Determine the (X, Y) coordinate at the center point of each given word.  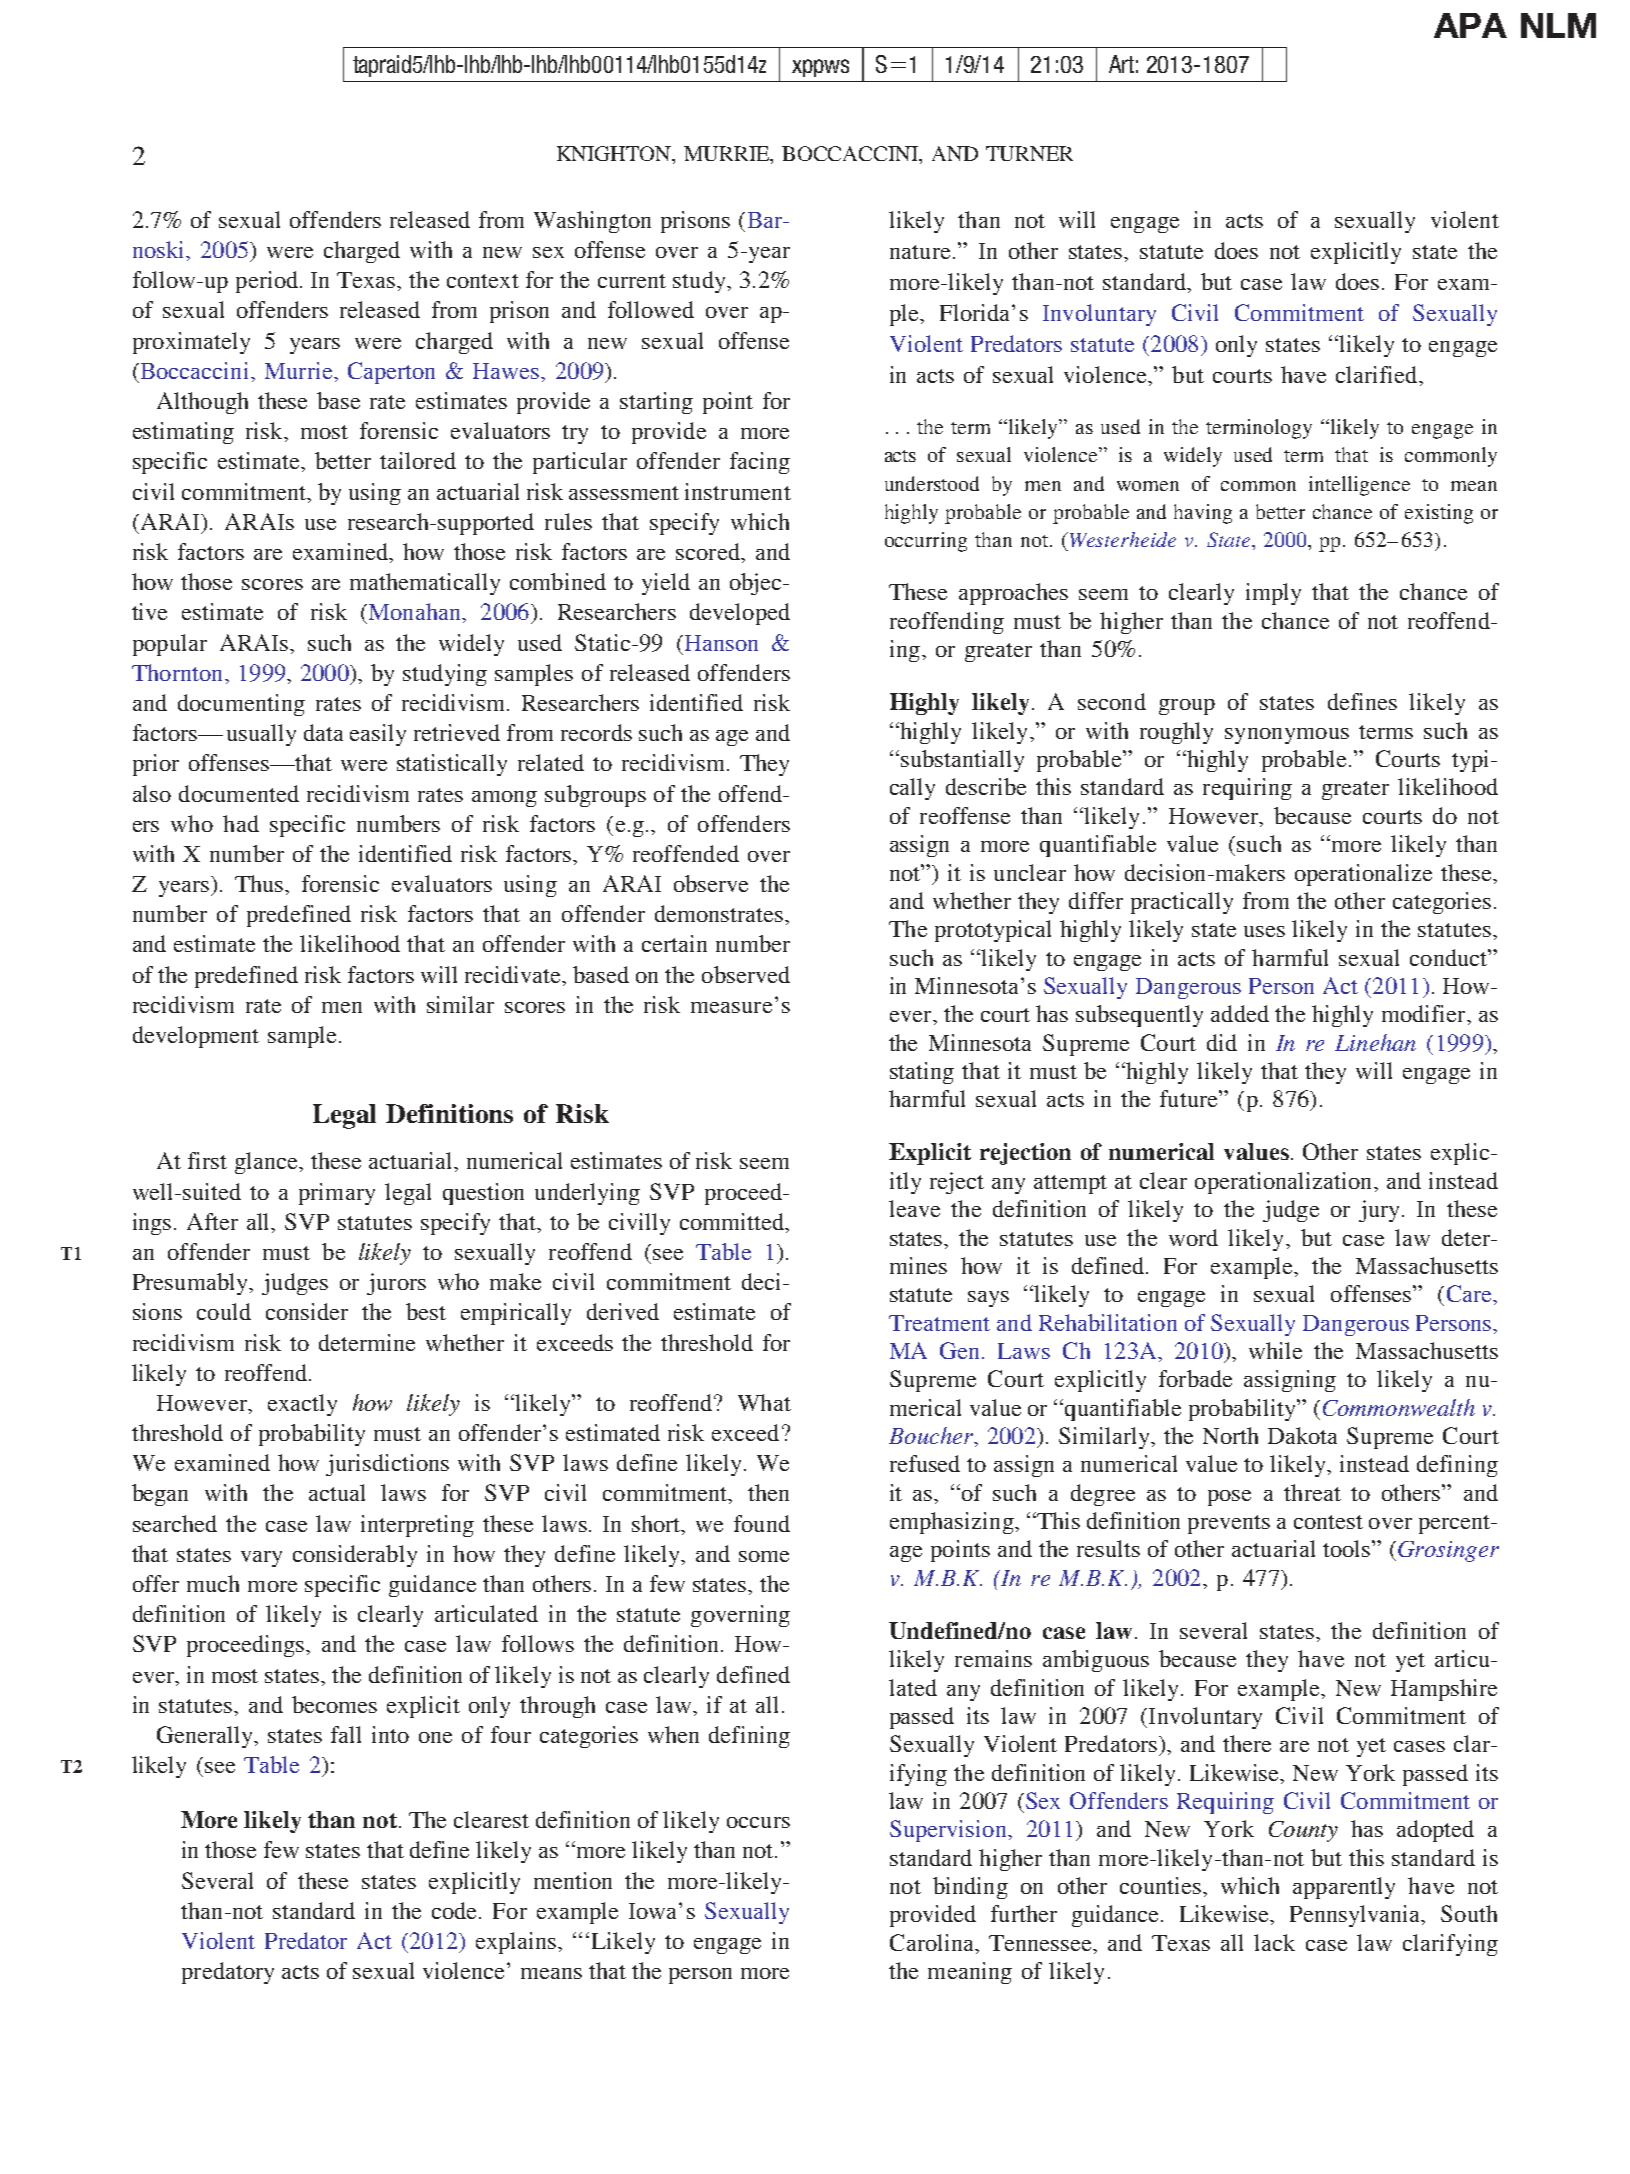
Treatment (939, 1323)
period (268, 282)
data (323, 732)
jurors (396, 1284)
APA (1470, 25)
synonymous (1287, 736)
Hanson (720, 643)
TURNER (1029, 153)
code (456, 1910)
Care (1470, 1293)
